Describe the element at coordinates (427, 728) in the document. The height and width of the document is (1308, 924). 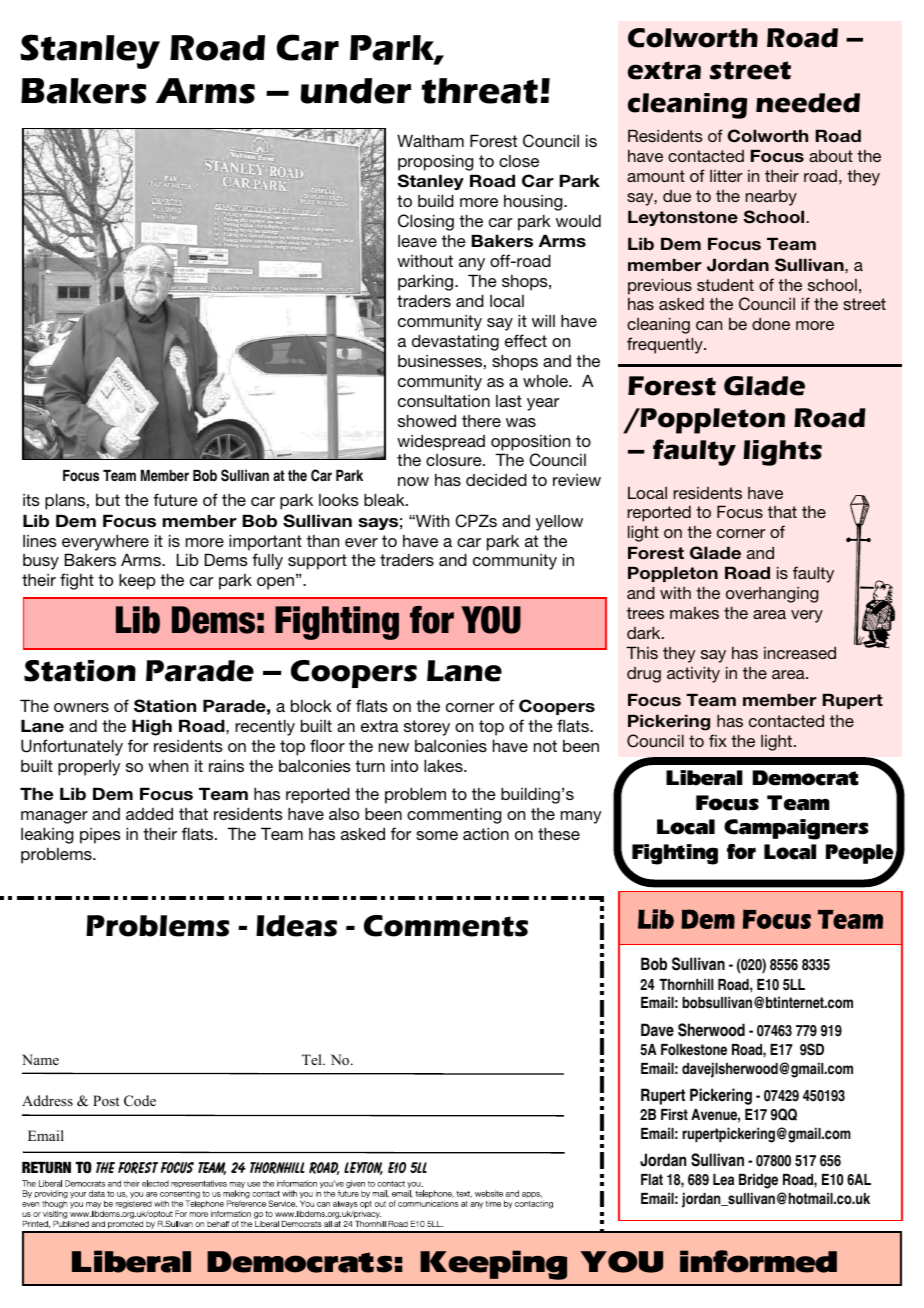
I see `storey` at that location.
